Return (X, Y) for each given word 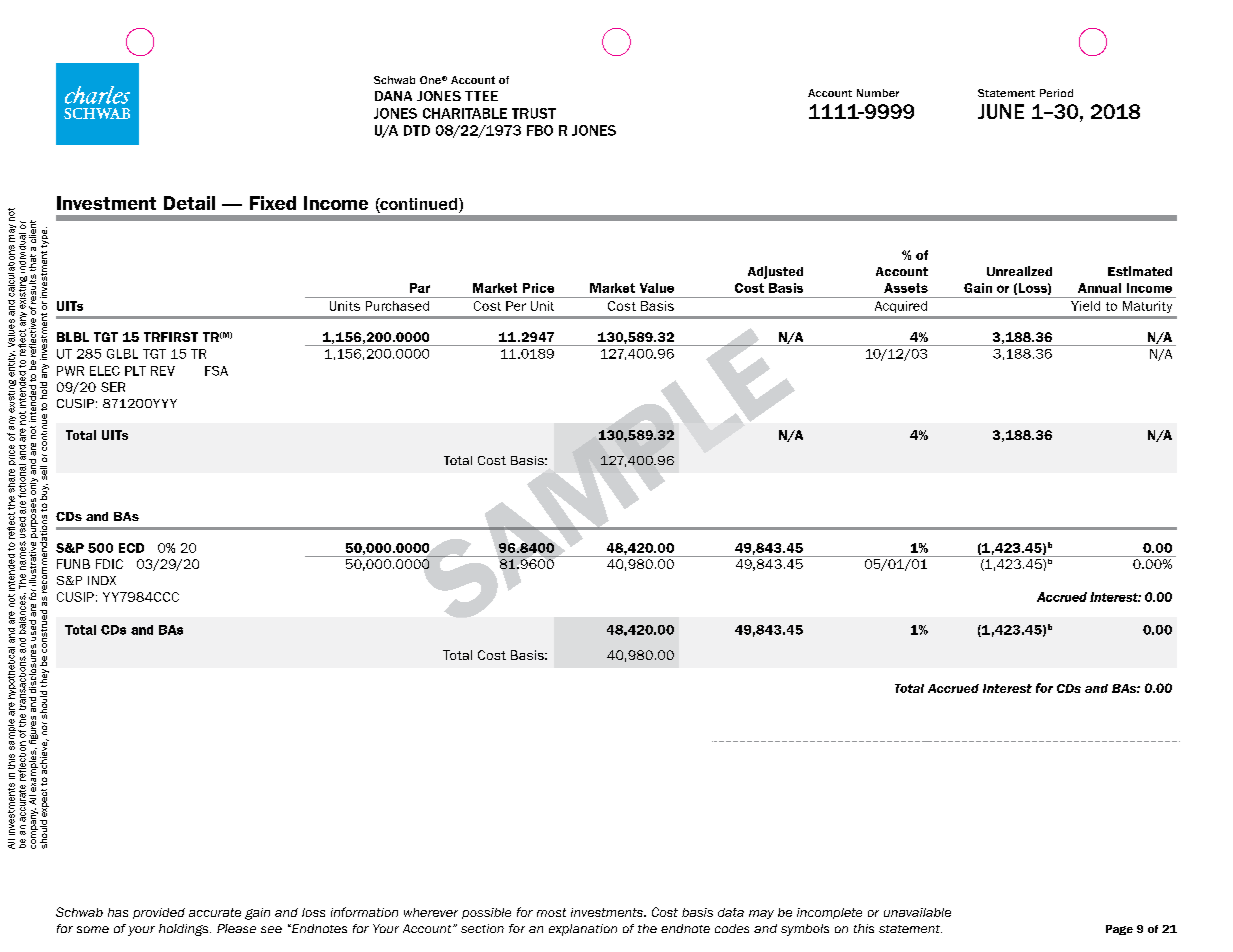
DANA (393, 96)
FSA (216, 371)
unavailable (917, 912)
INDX (102, 580)
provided (159, 913)
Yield (1085, 306)
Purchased (397, 306)
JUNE (1001, 111)
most (551, 912)
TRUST (534, 113)
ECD (131, 548)
